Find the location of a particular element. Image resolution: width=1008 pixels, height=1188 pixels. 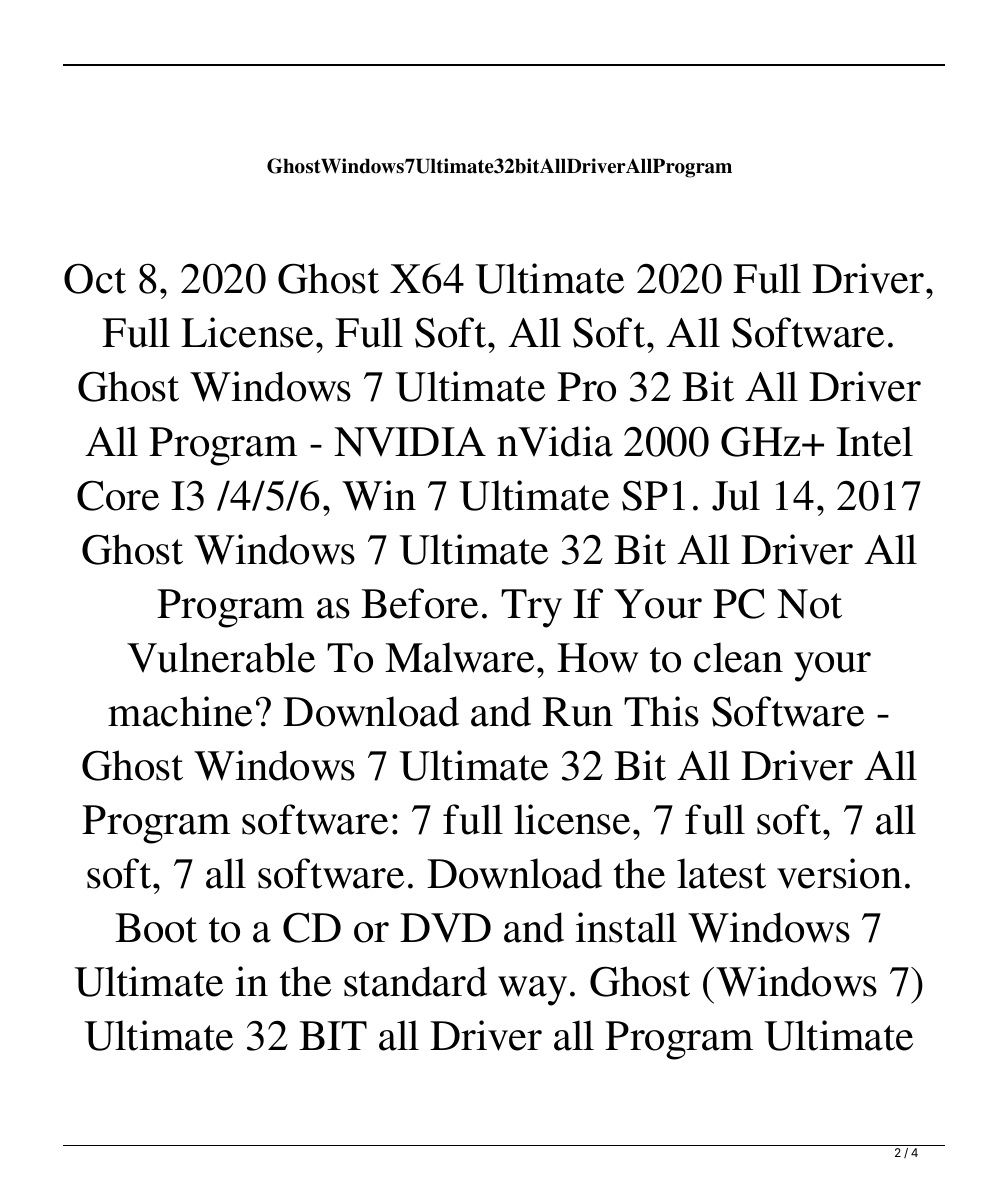

install is located at coordinates (626, 927).
